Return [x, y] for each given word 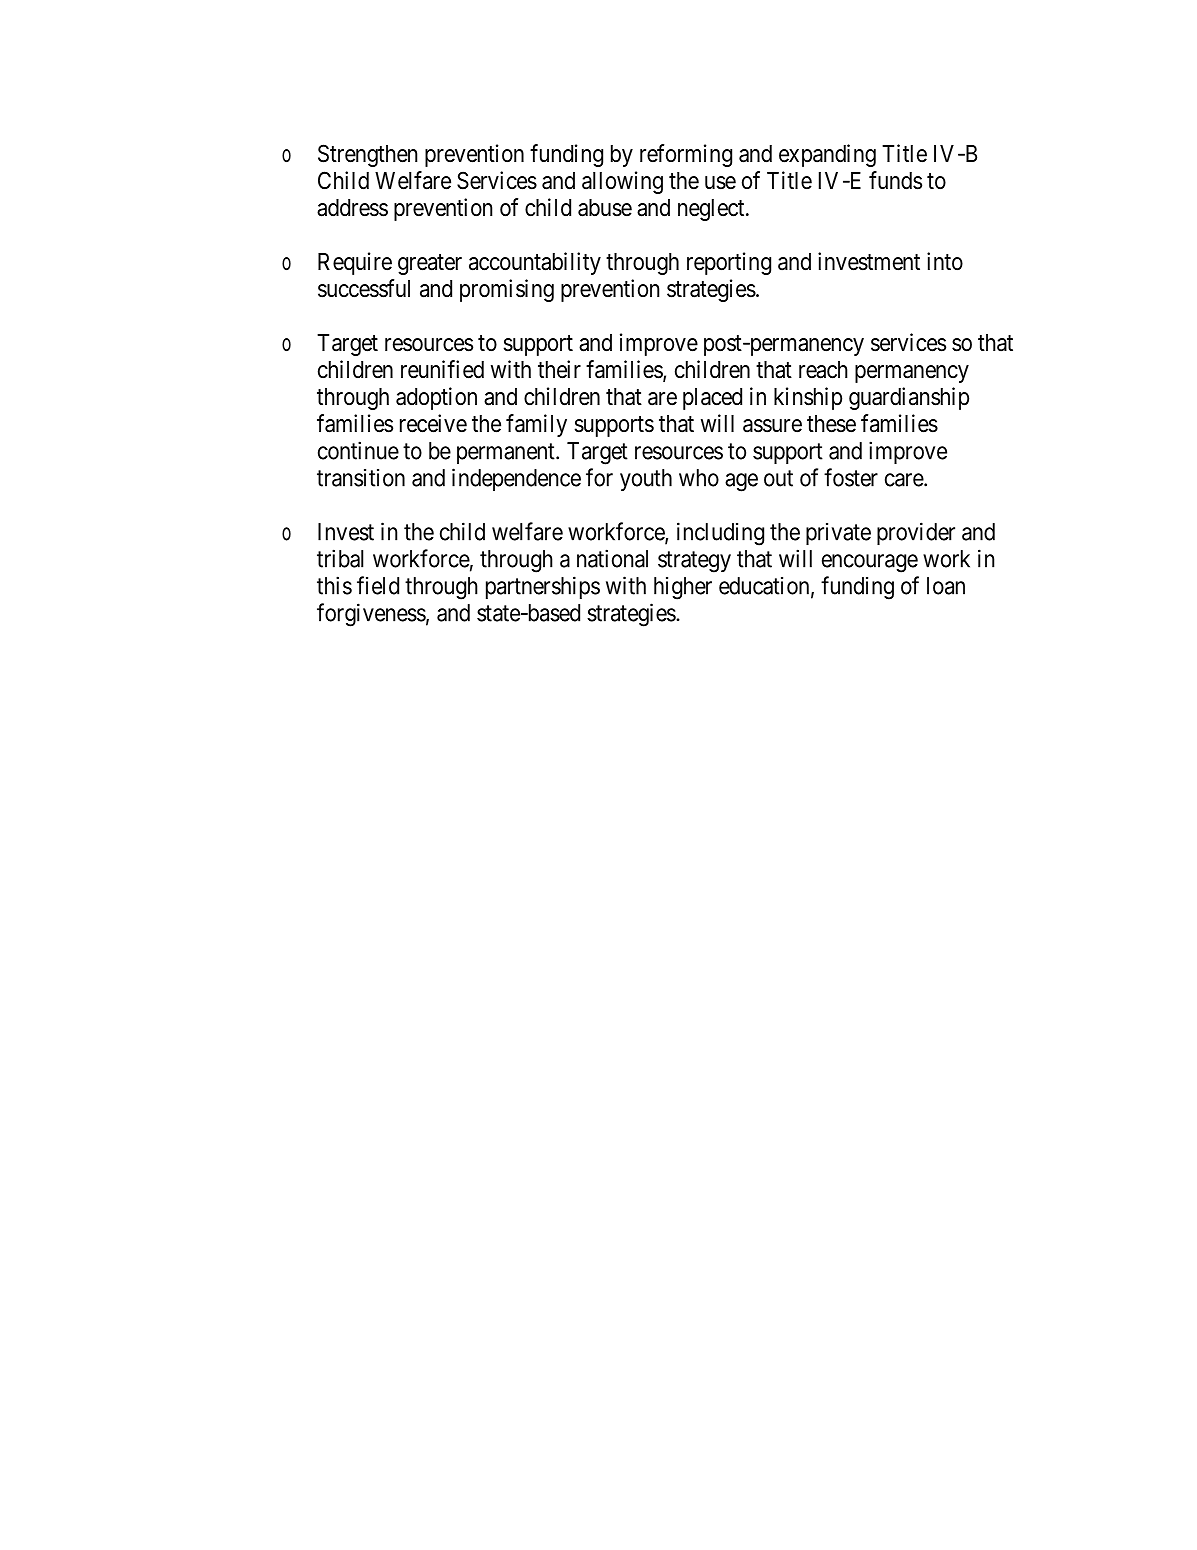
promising [507, 290]
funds [895, 180]
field [378, 585]
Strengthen [367, 155]
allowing [622, 182]
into [945, 261]
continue [358, 450]
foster [851, 477]
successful [364, 288]
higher [683, 588]
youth [646, 480]
